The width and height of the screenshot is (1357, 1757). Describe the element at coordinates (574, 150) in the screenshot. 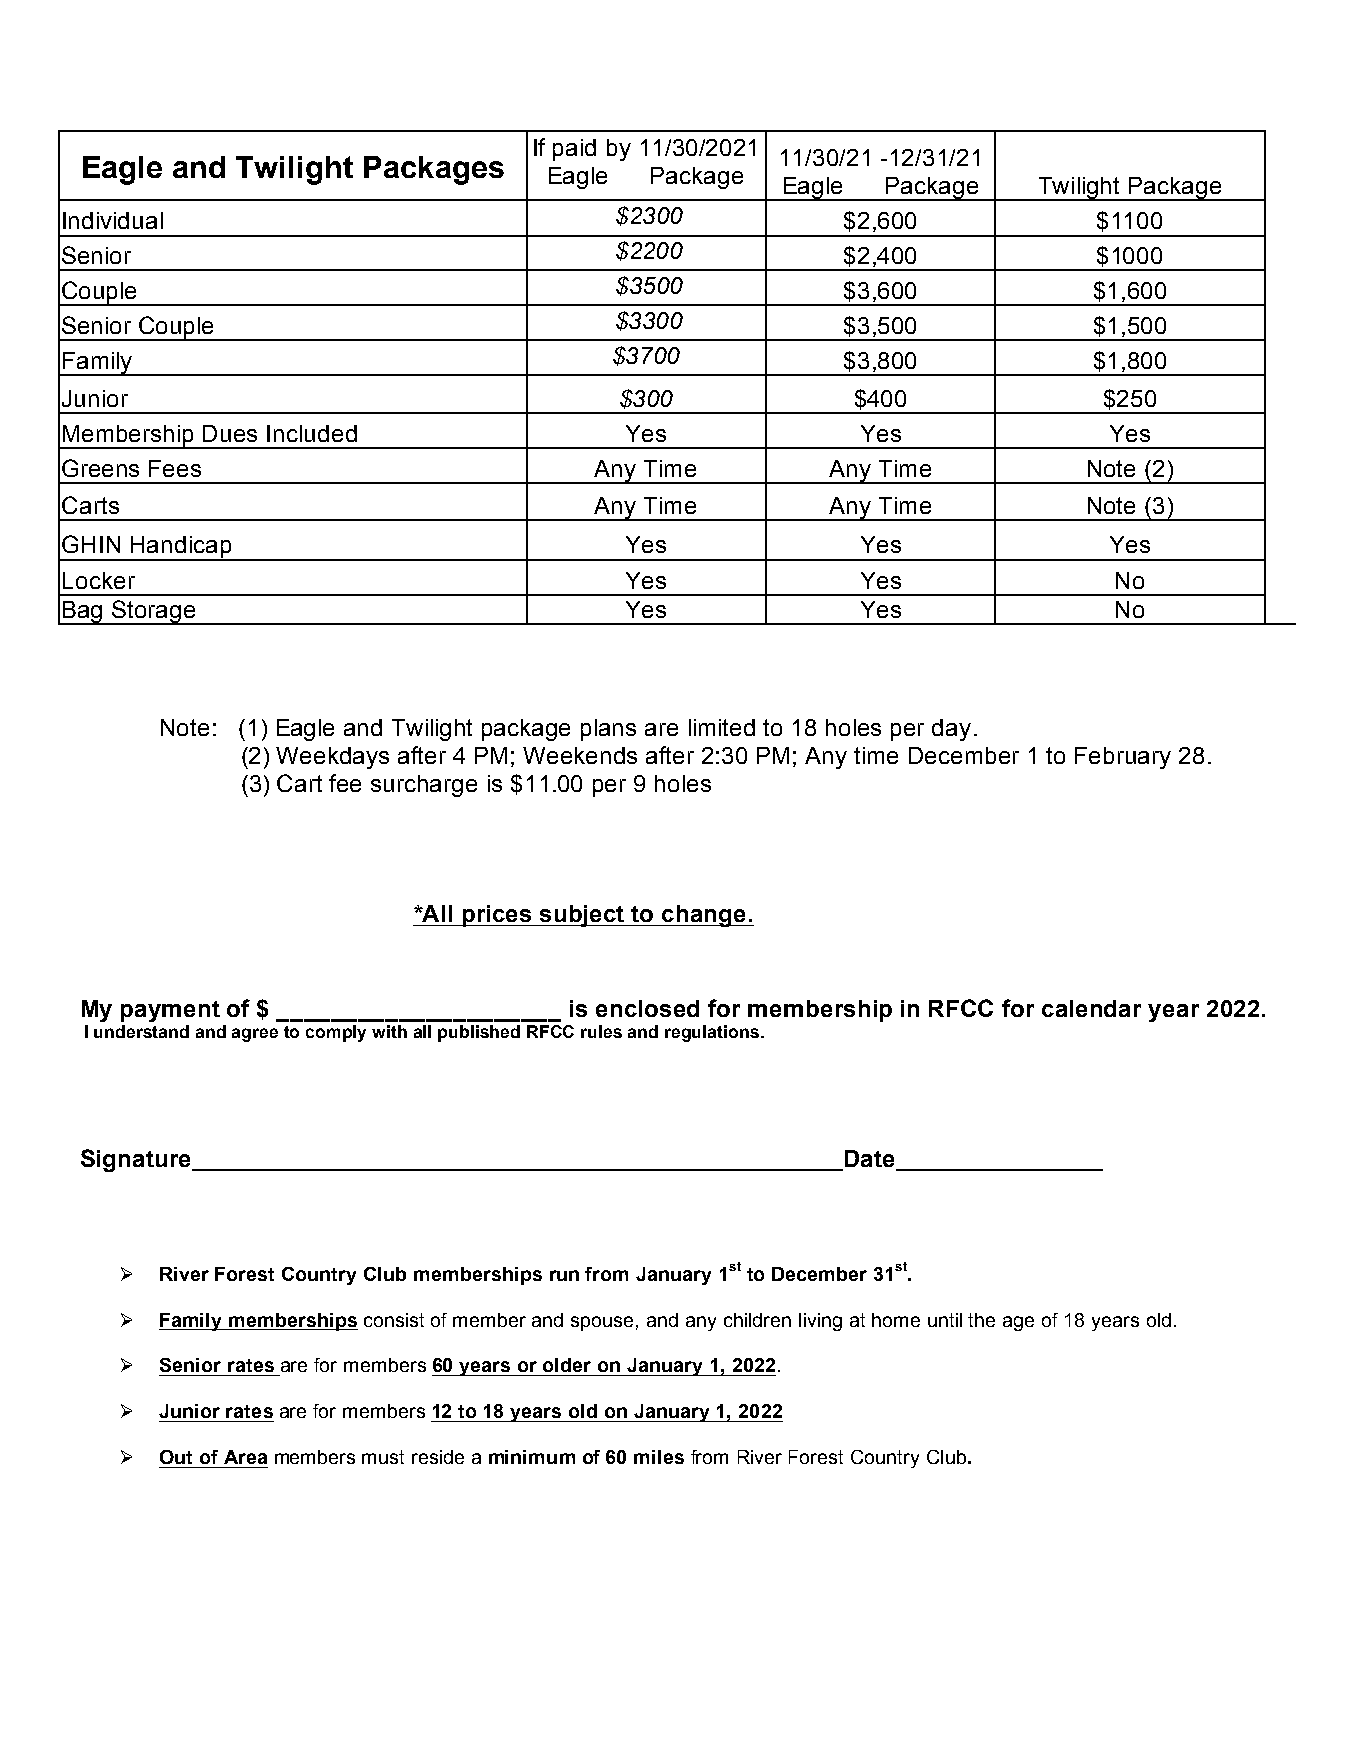

I see `paid` at that location.
